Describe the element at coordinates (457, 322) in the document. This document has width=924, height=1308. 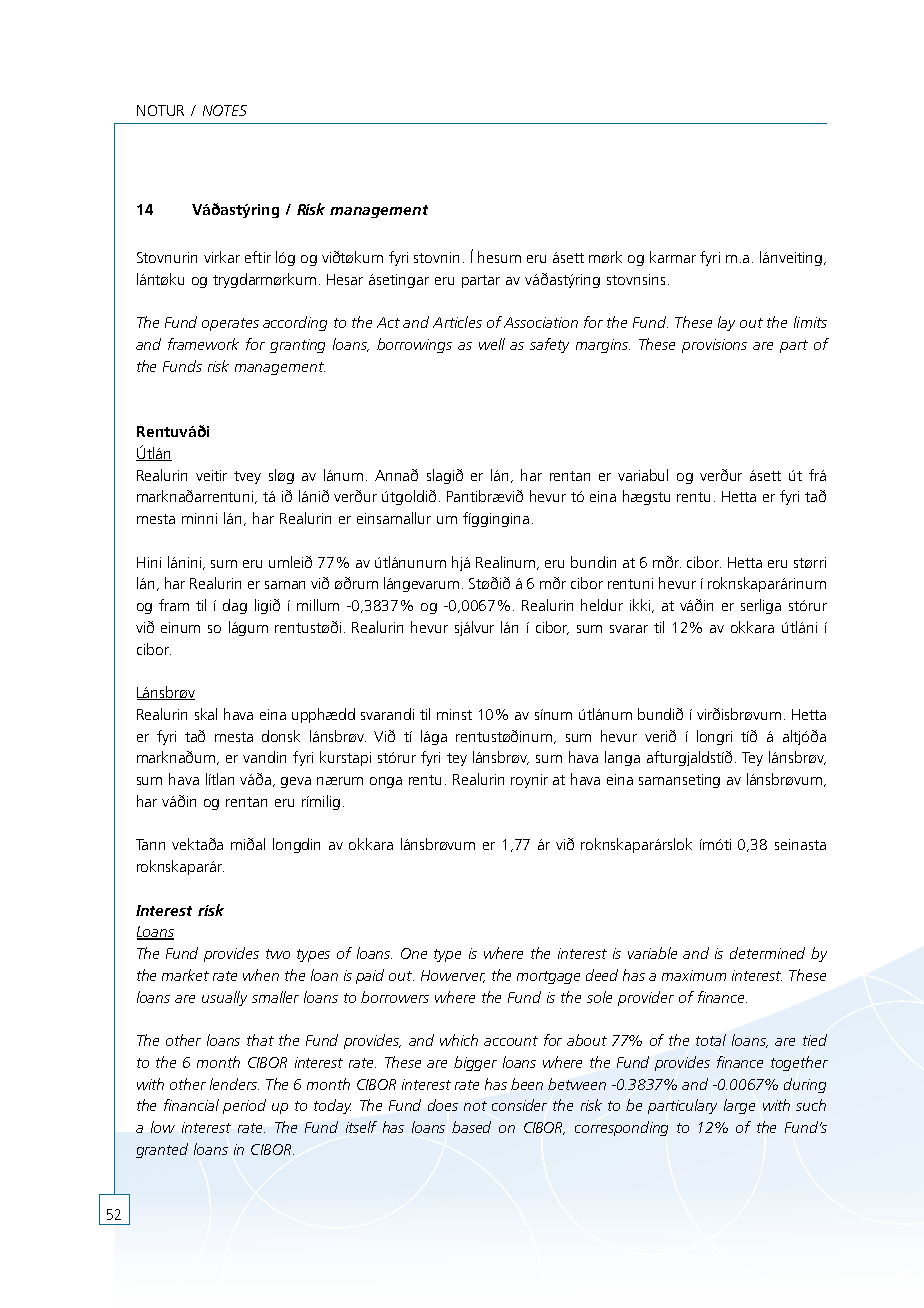
I see `Articles` at that location.
